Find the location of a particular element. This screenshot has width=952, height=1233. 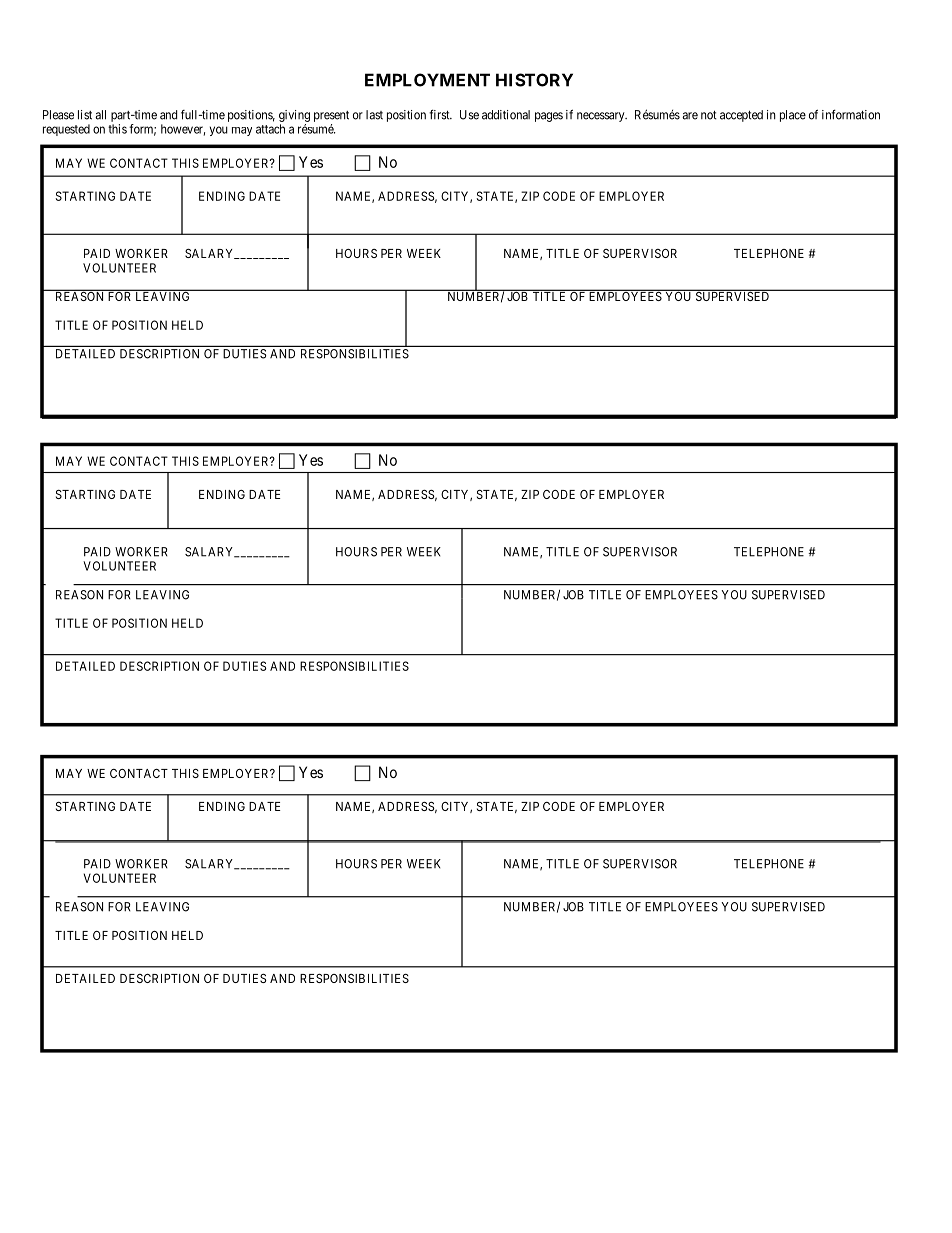

HISTORY is located at coordinates (534, 80).
